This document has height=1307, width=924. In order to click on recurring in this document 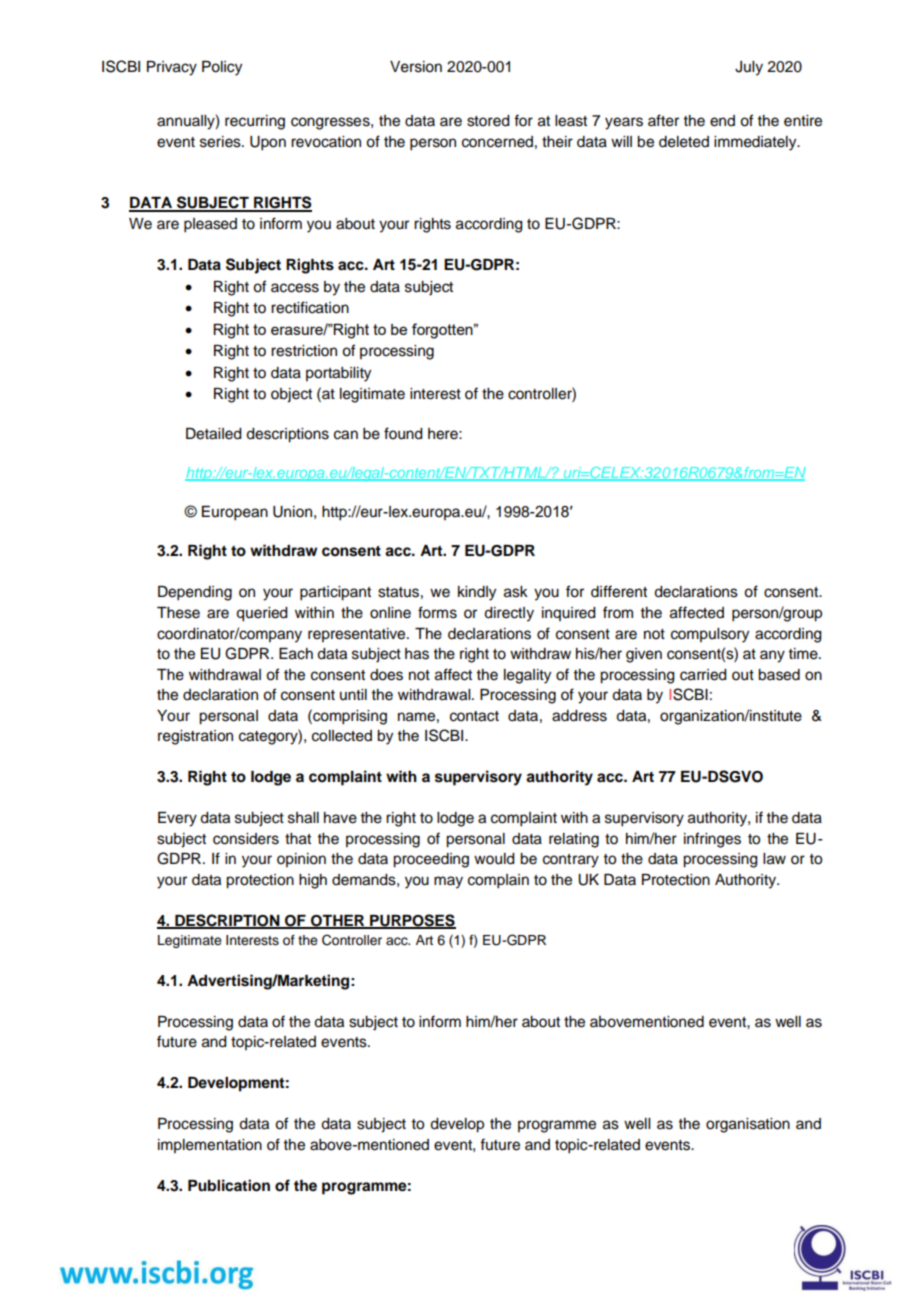, I will do `click(255, 122)`.
